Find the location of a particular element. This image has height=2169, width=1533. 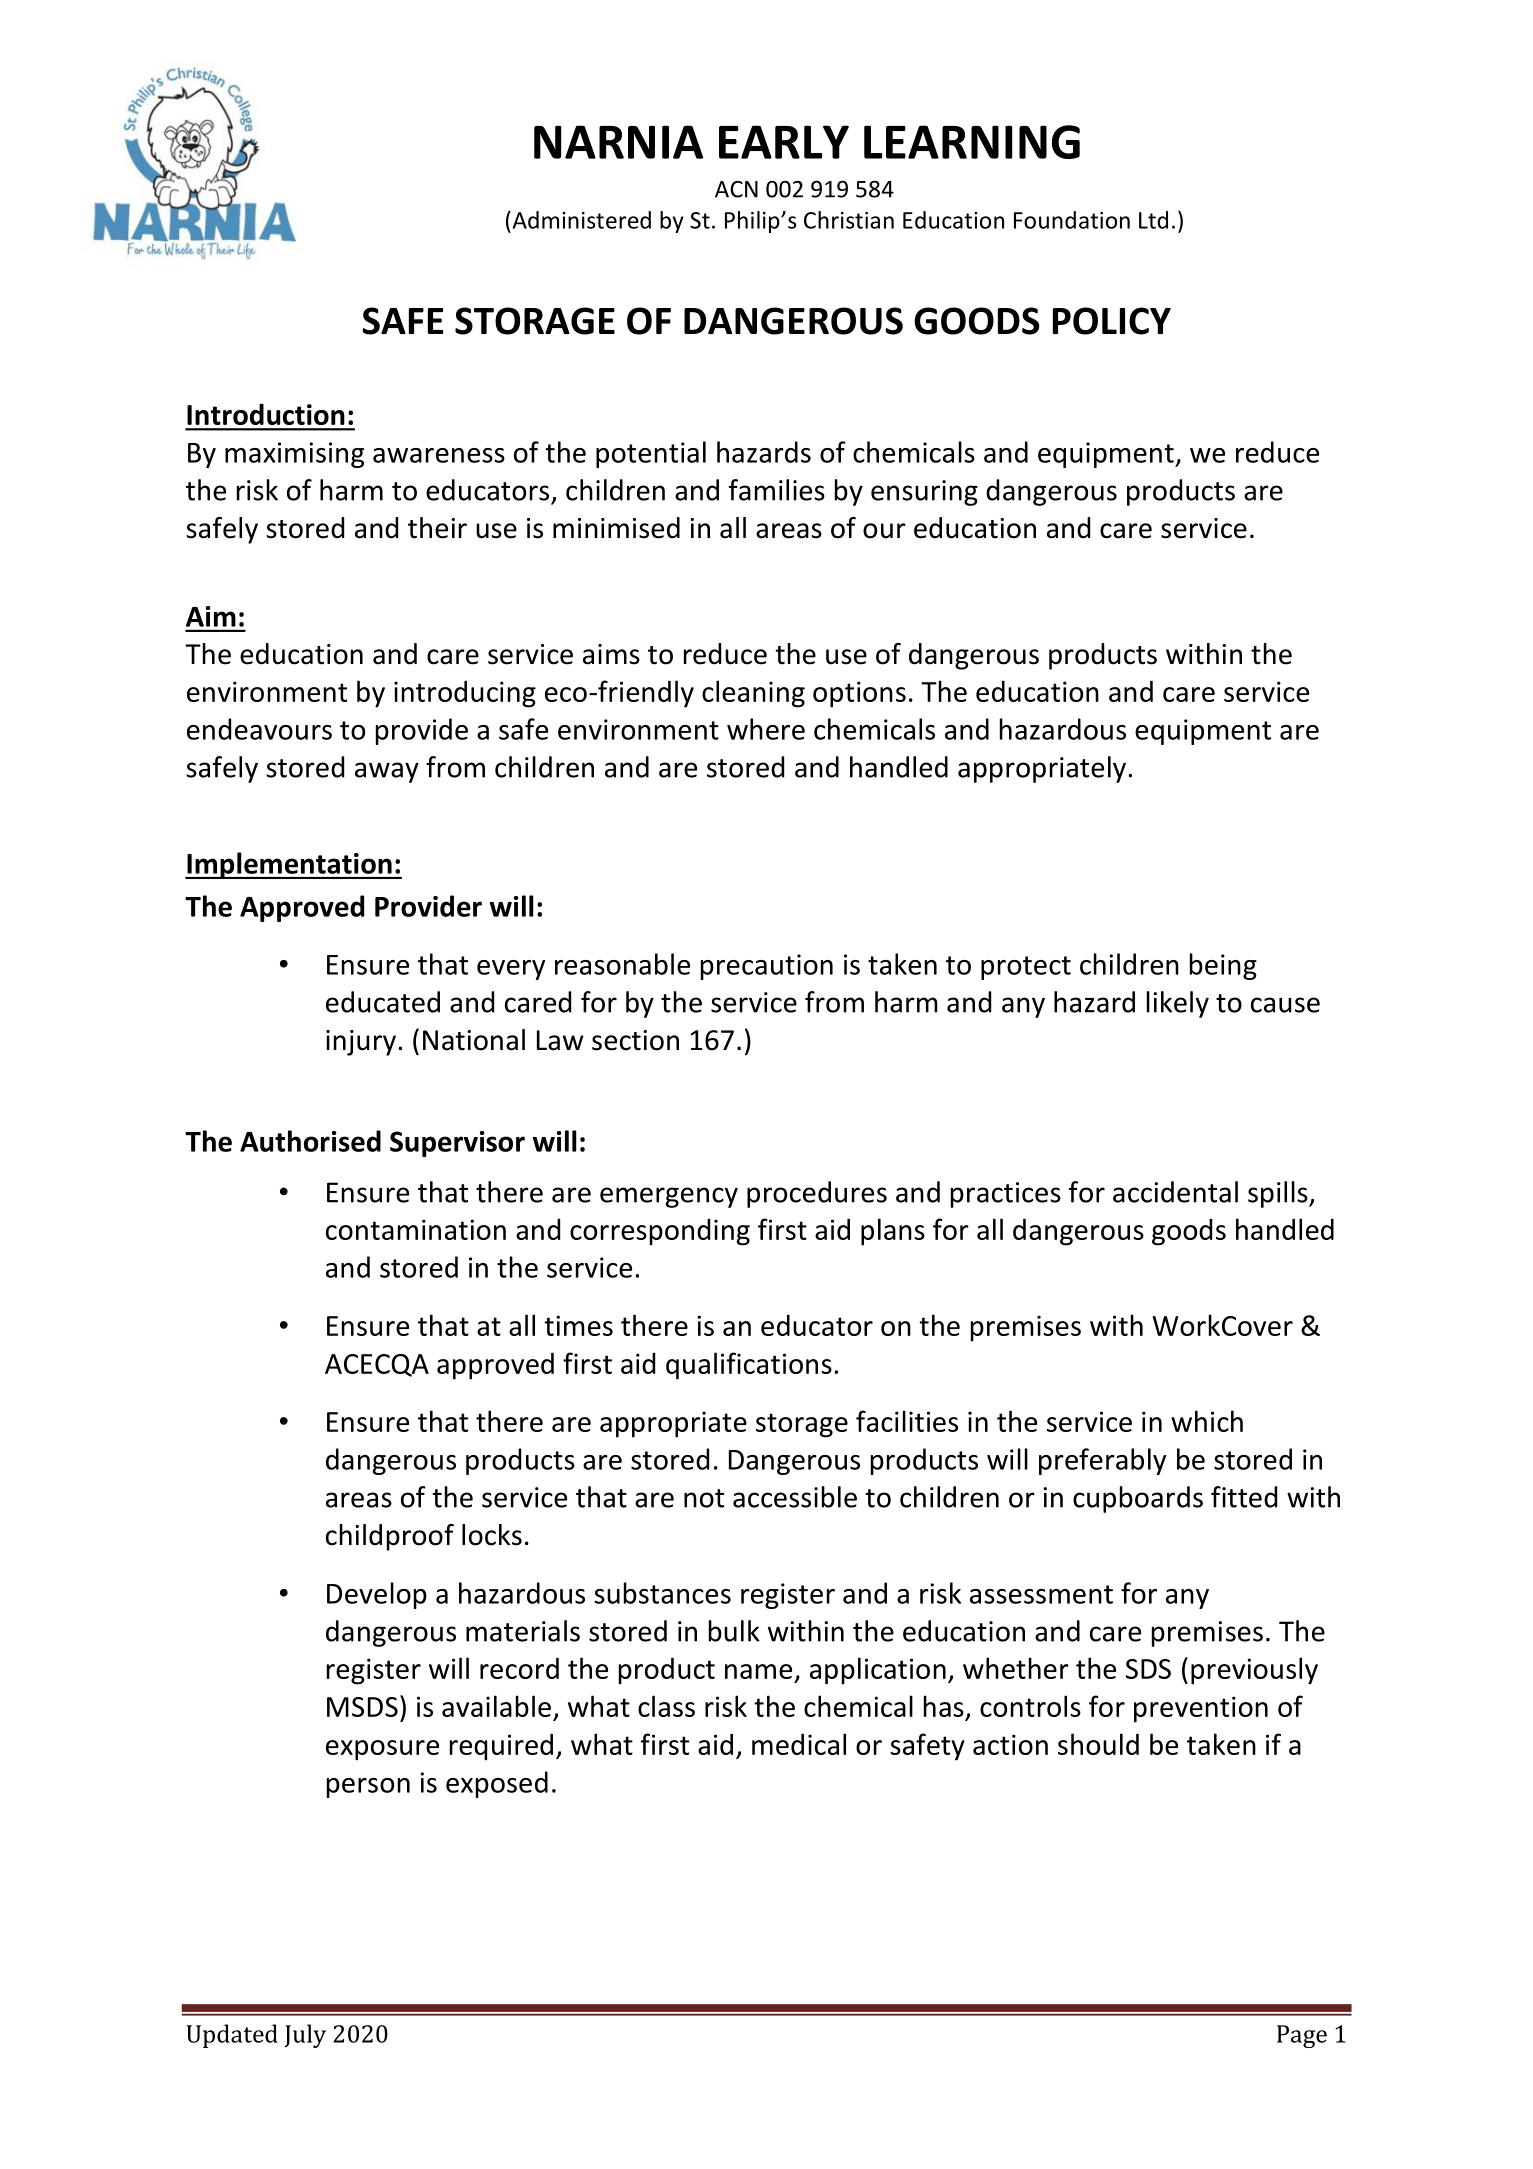

Develop is located at coordinates (377, 1595).
